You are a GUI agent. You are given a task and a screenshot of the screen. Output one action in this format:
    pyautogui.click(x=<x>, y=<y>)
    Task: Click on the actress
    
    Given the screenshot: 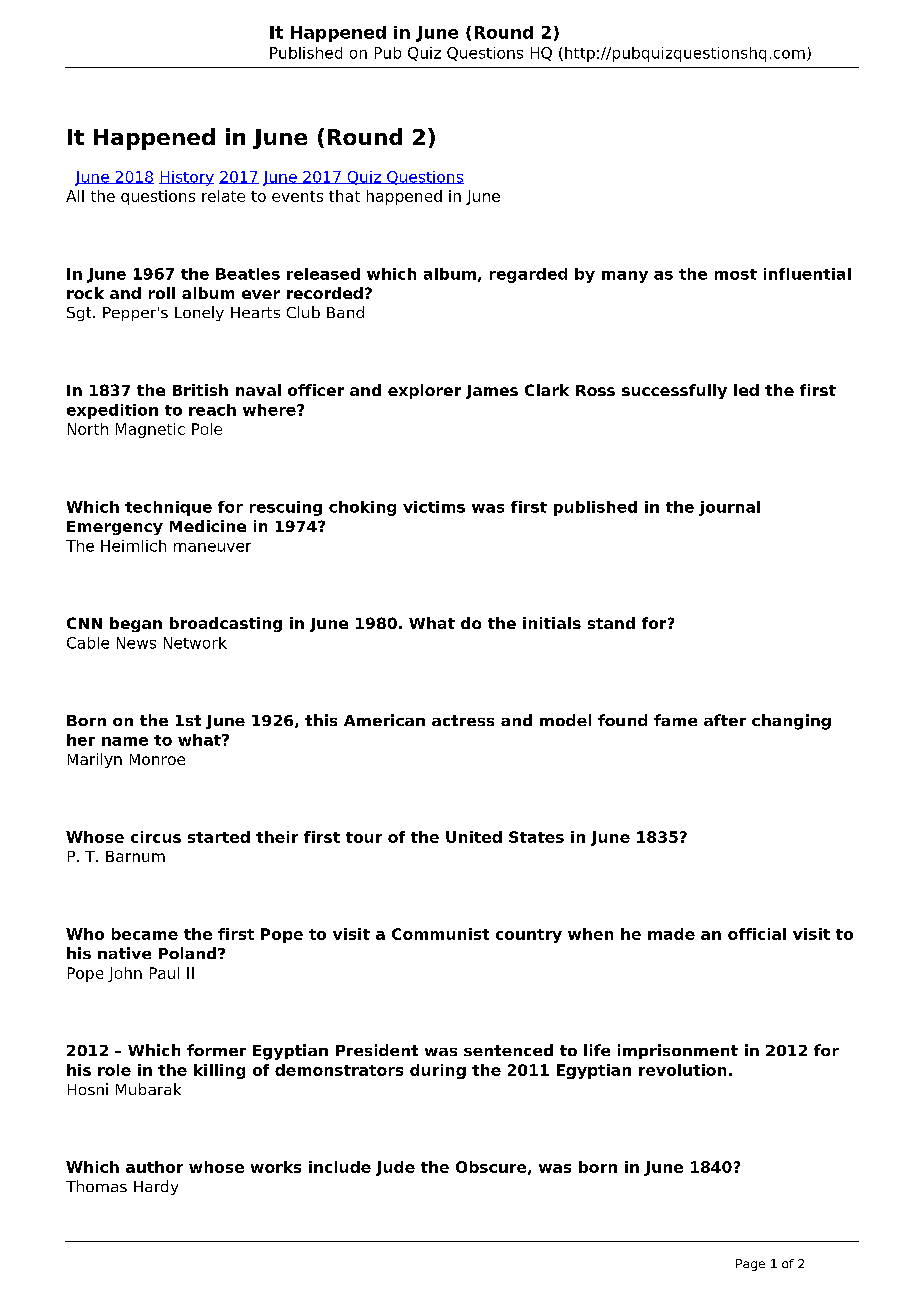 What is the action you would take?
    pyautogui.click(x=463, y=720)
